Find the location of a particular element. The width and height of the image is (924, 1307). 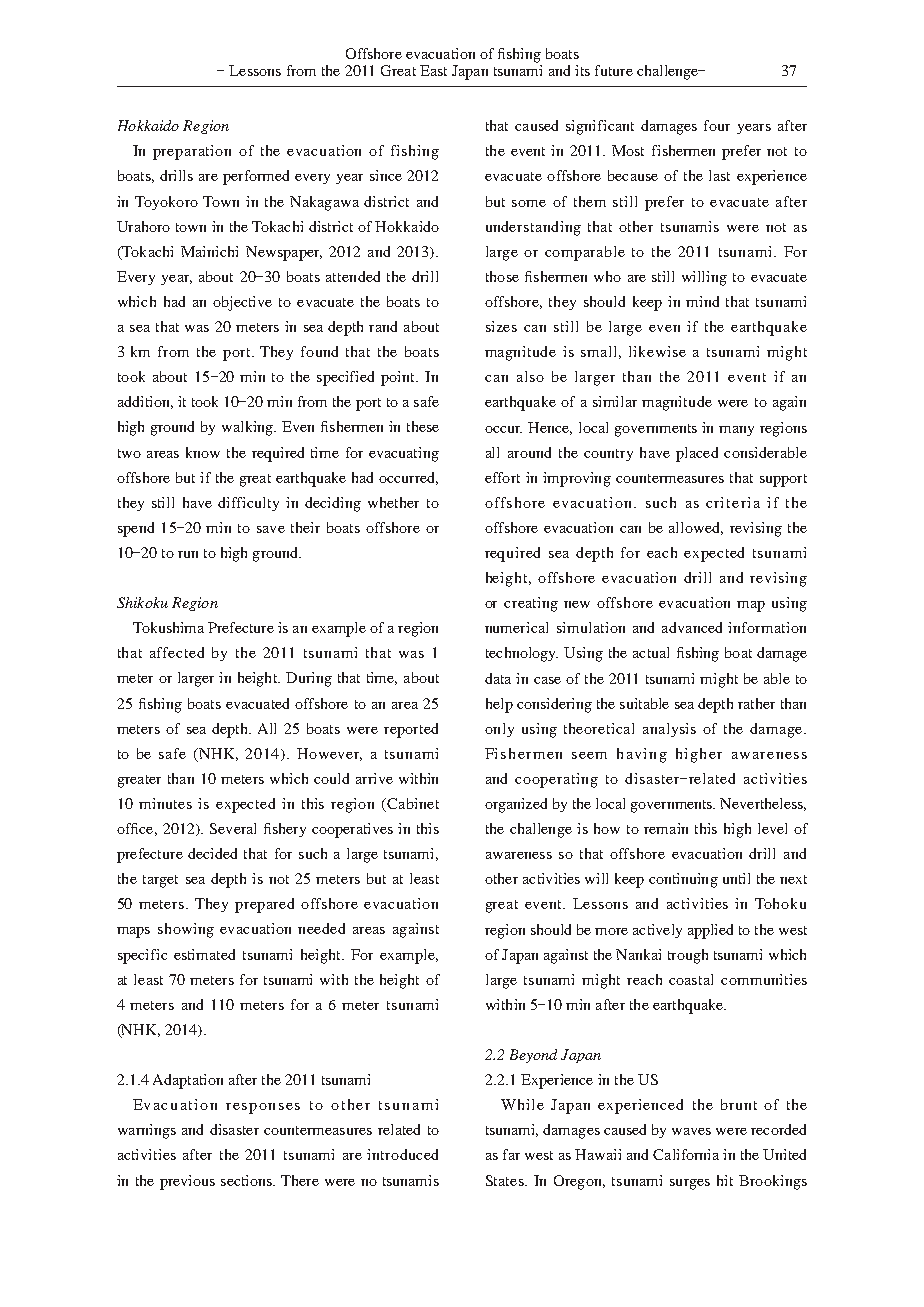

since is located at coordinates (386, 175).
